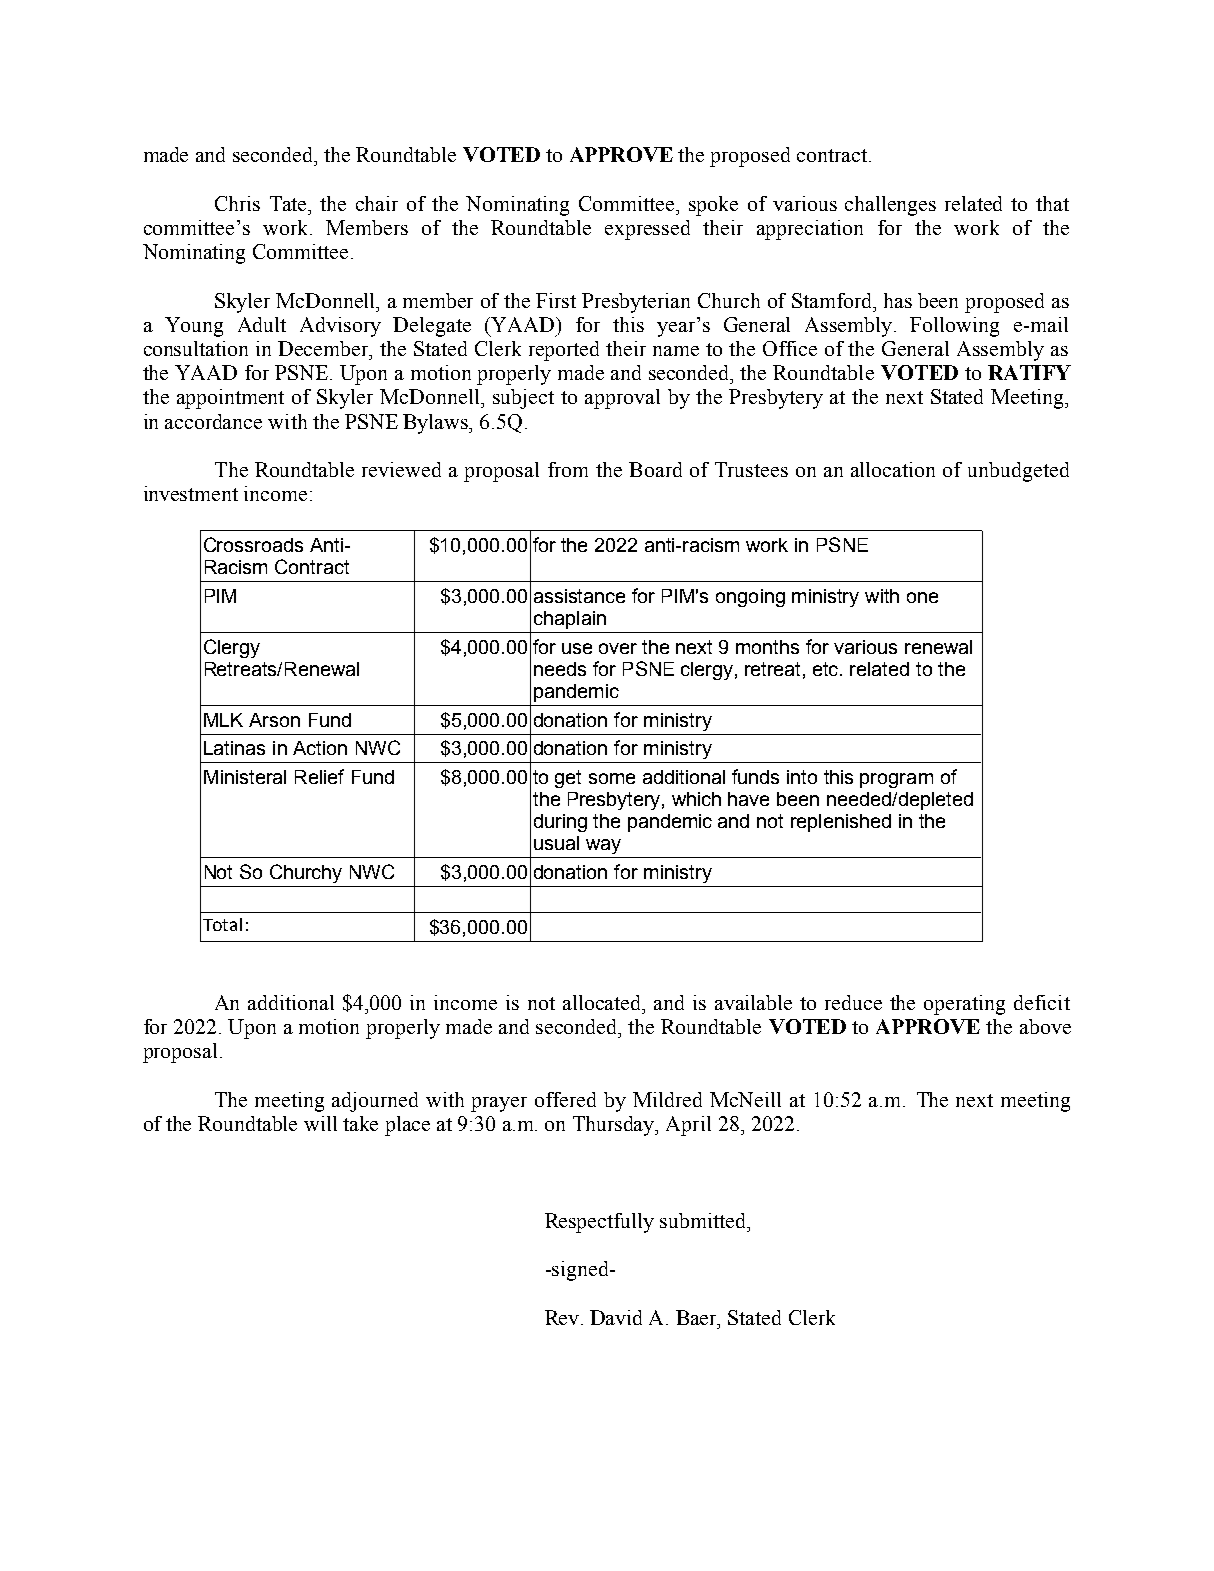 The height and width of the page is (1571, 1214). I want to click on one, so click(922, 597).
